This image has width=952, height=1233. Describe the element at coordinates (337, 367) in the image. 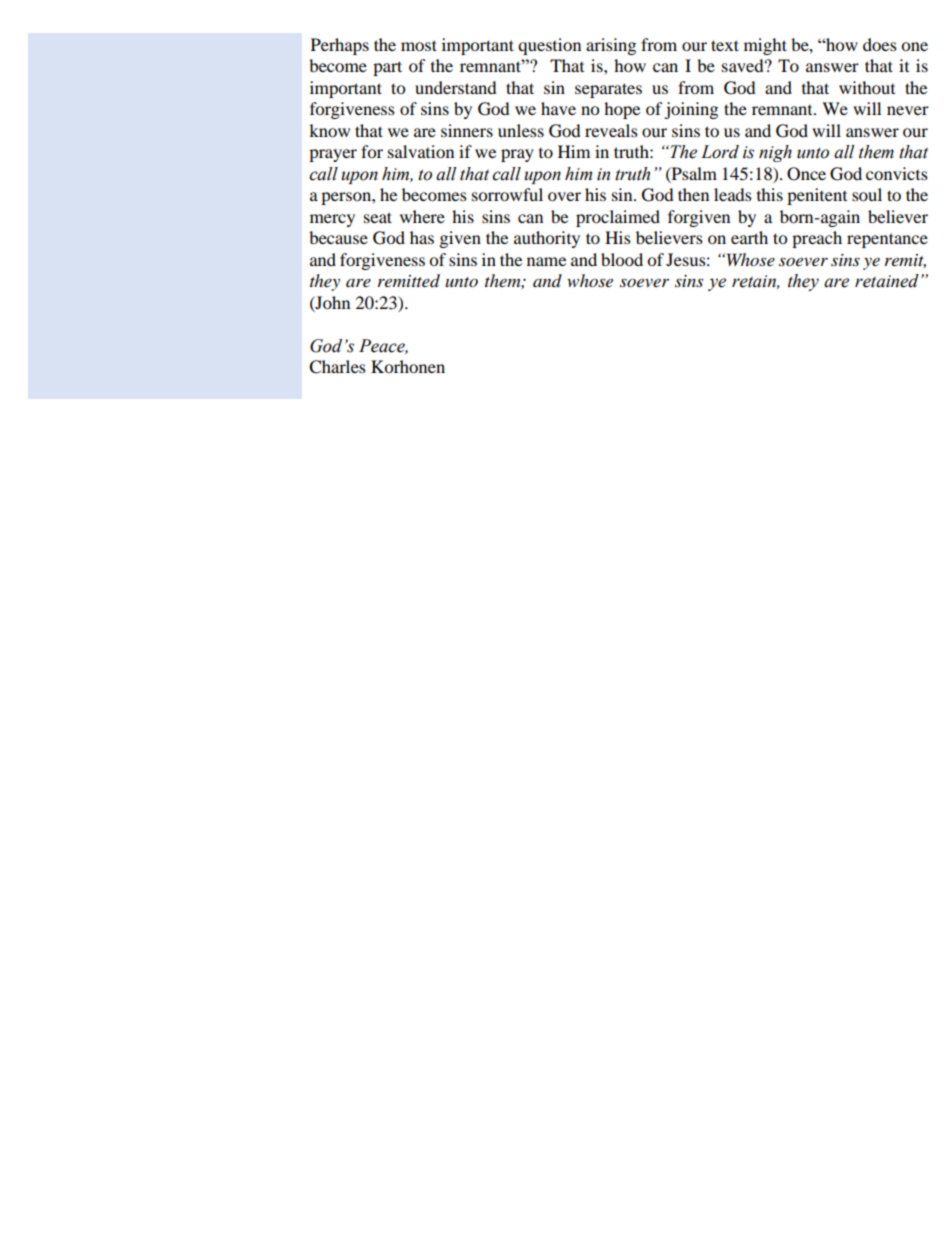

I see `Charles` at that location.
